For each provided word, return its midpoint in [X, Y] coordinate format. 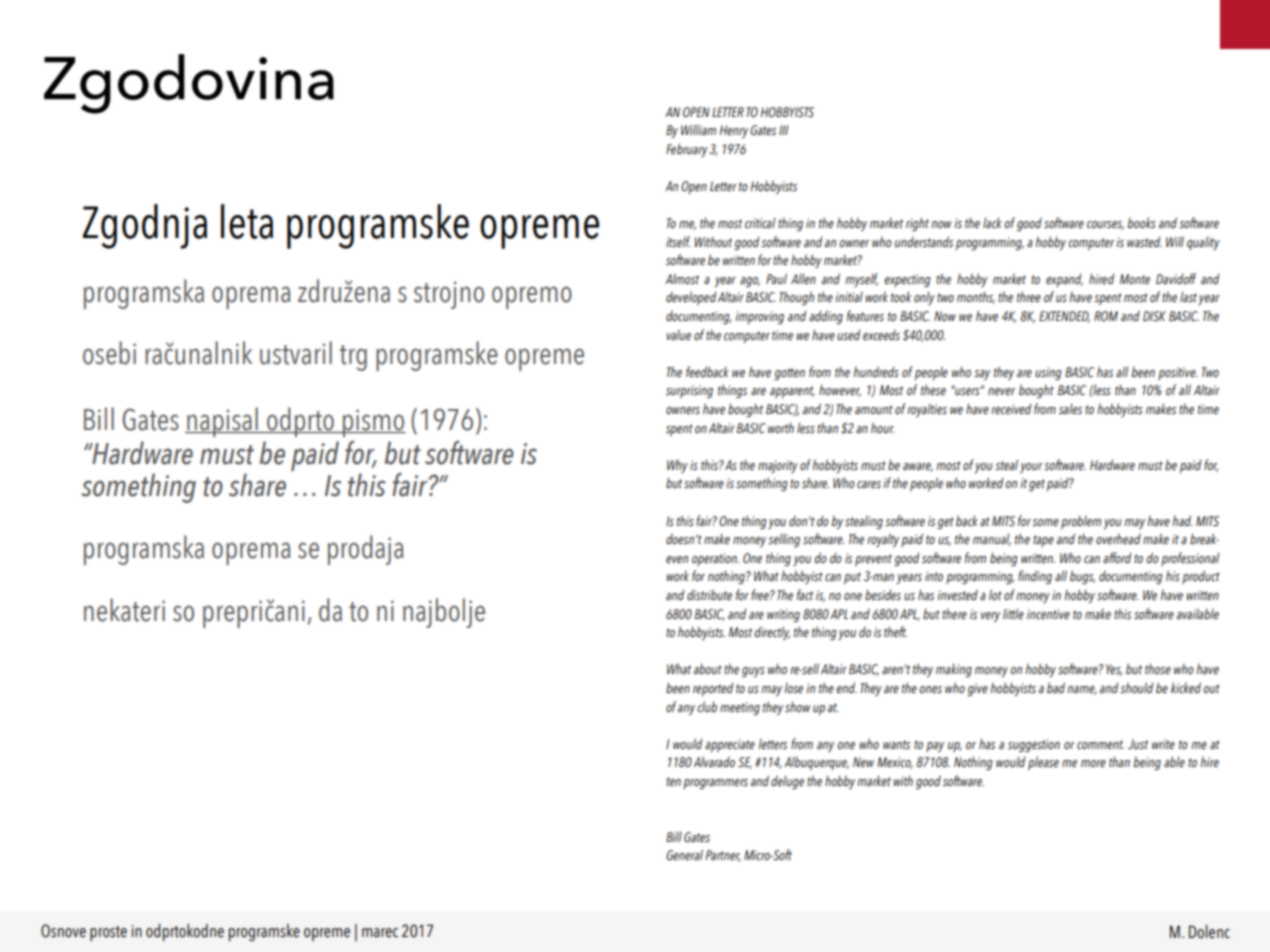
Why [677, 466]
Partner [723, 856]
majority [778, 466]
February [687, 150]
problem [1081, 522]
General [684, 855]
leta [247, 221]
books [1141, 222]
